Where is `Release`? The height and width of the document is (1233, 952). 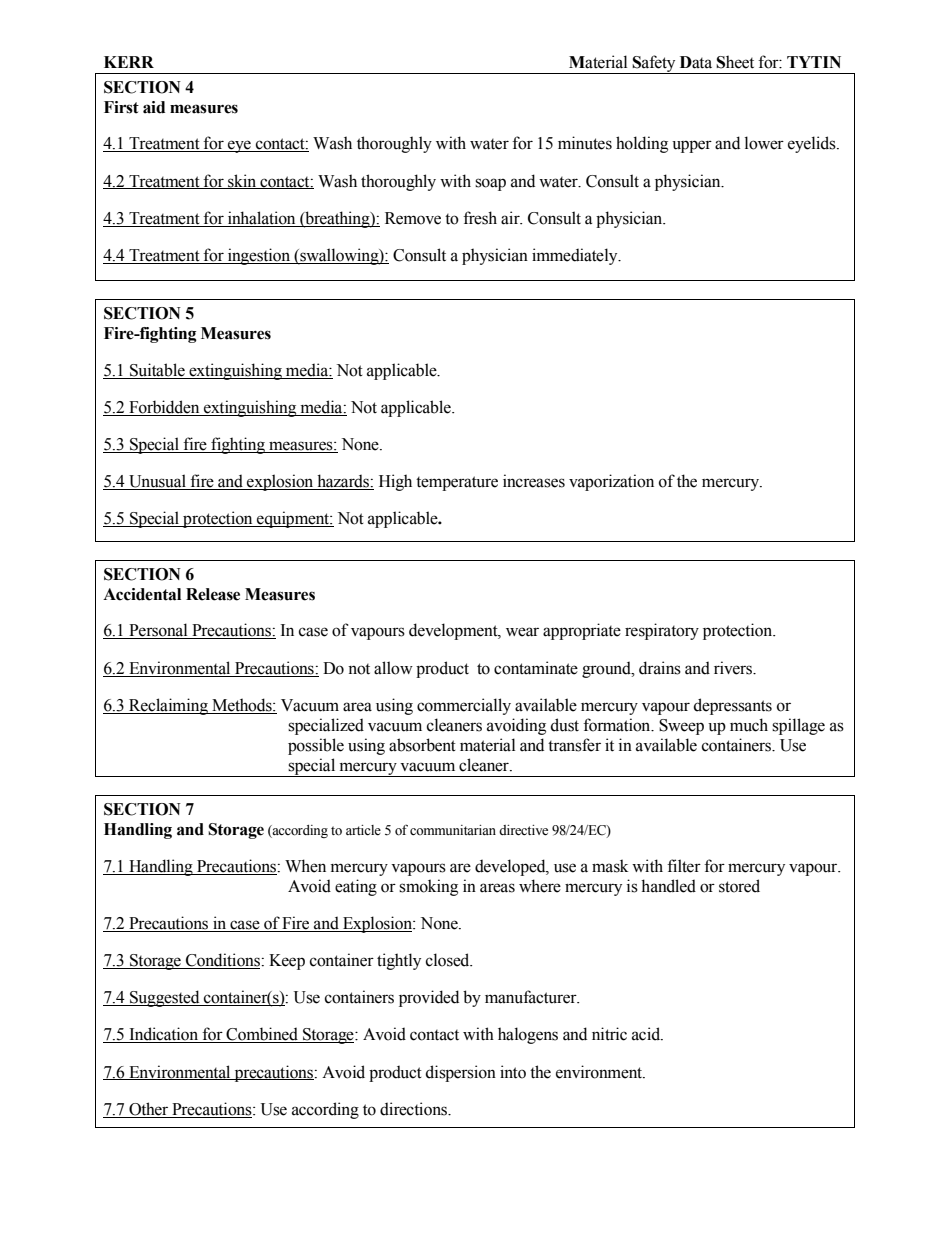 Release is located at coordinates (213, 594).
